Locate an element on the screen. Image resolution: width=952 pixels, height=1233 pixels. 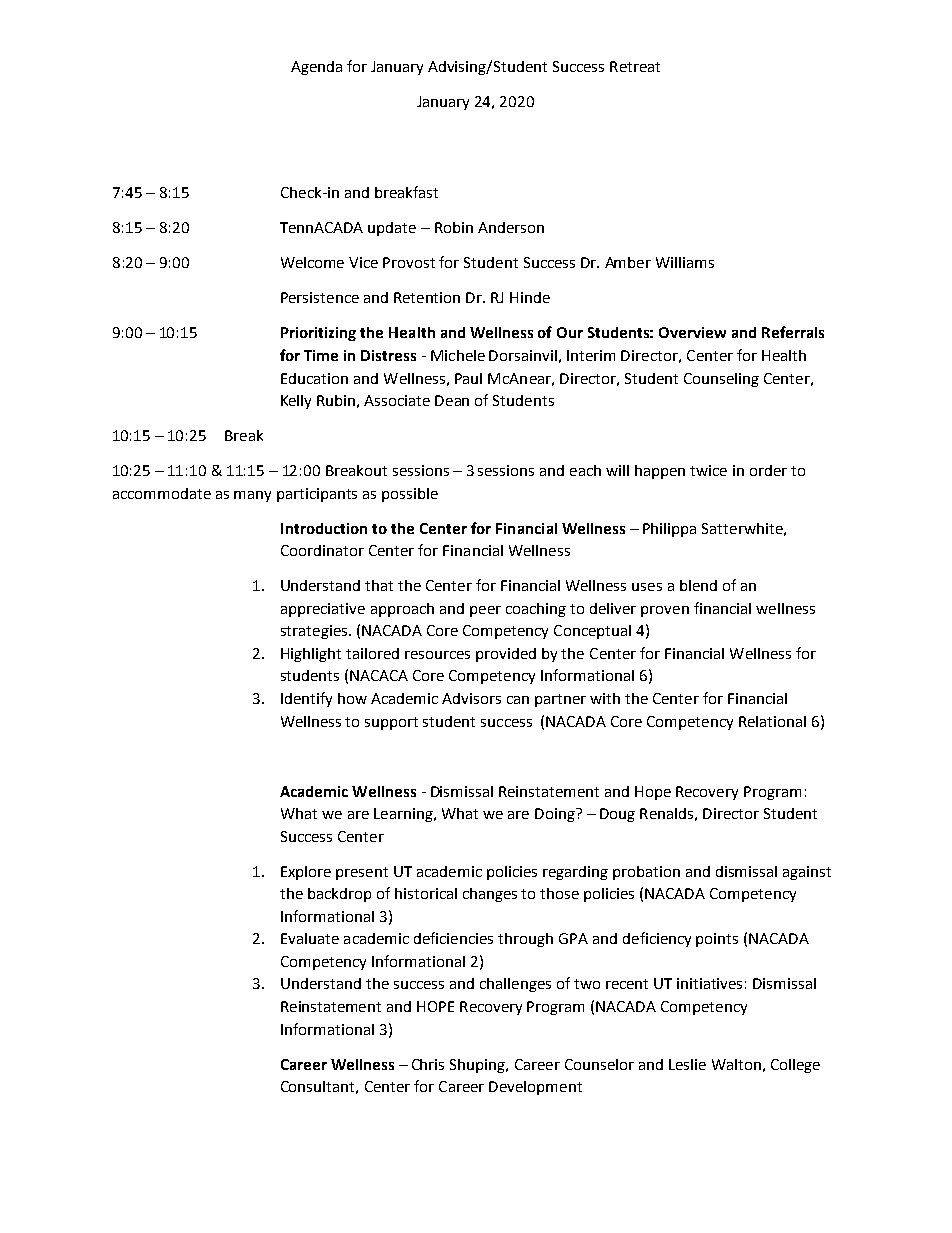
twice is located at coordinates (708, 470).
